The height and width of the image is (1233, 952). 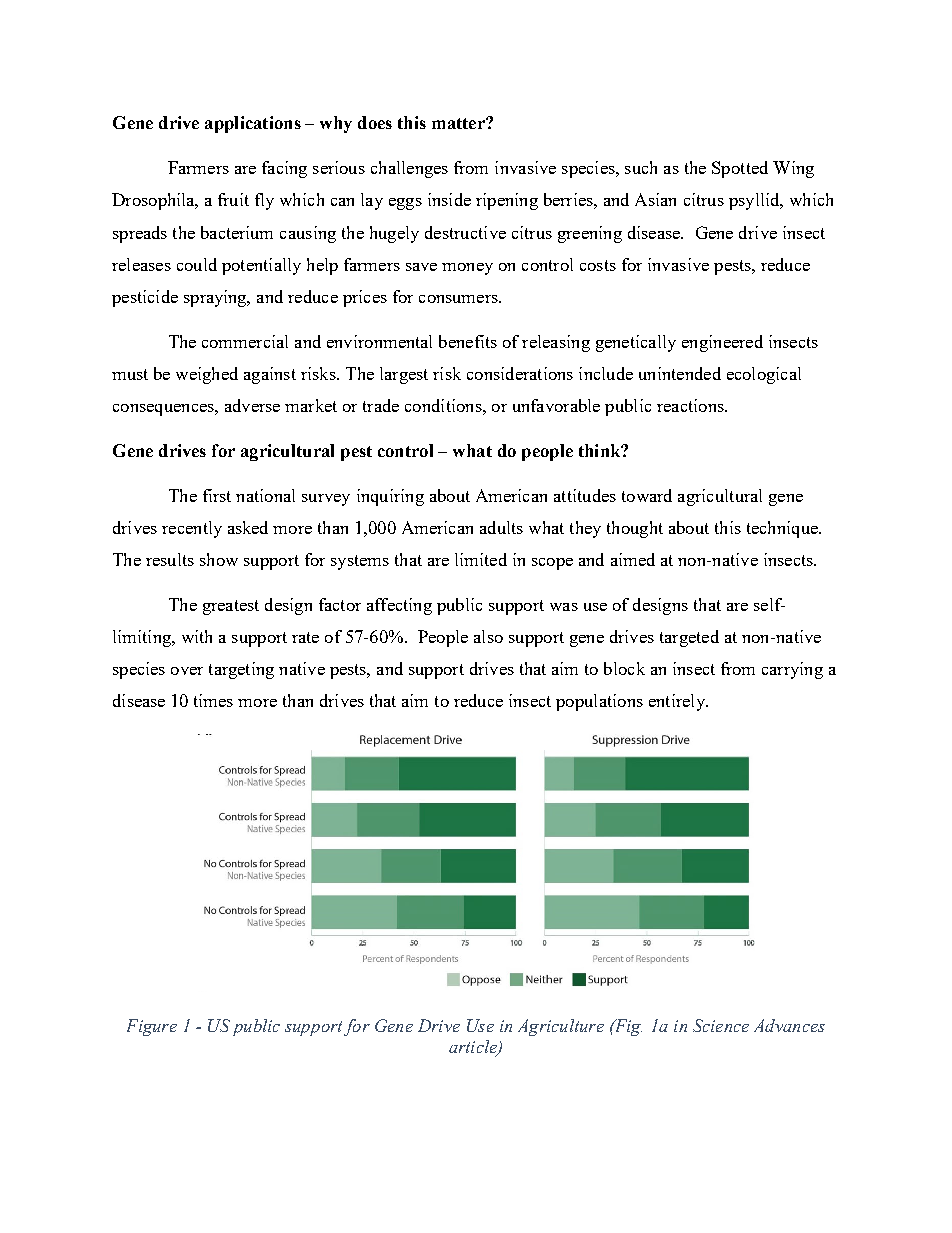 What do you see at coordinates (740, 169) in the image?
I see `Spotted` at bounding box center [740, 169].
